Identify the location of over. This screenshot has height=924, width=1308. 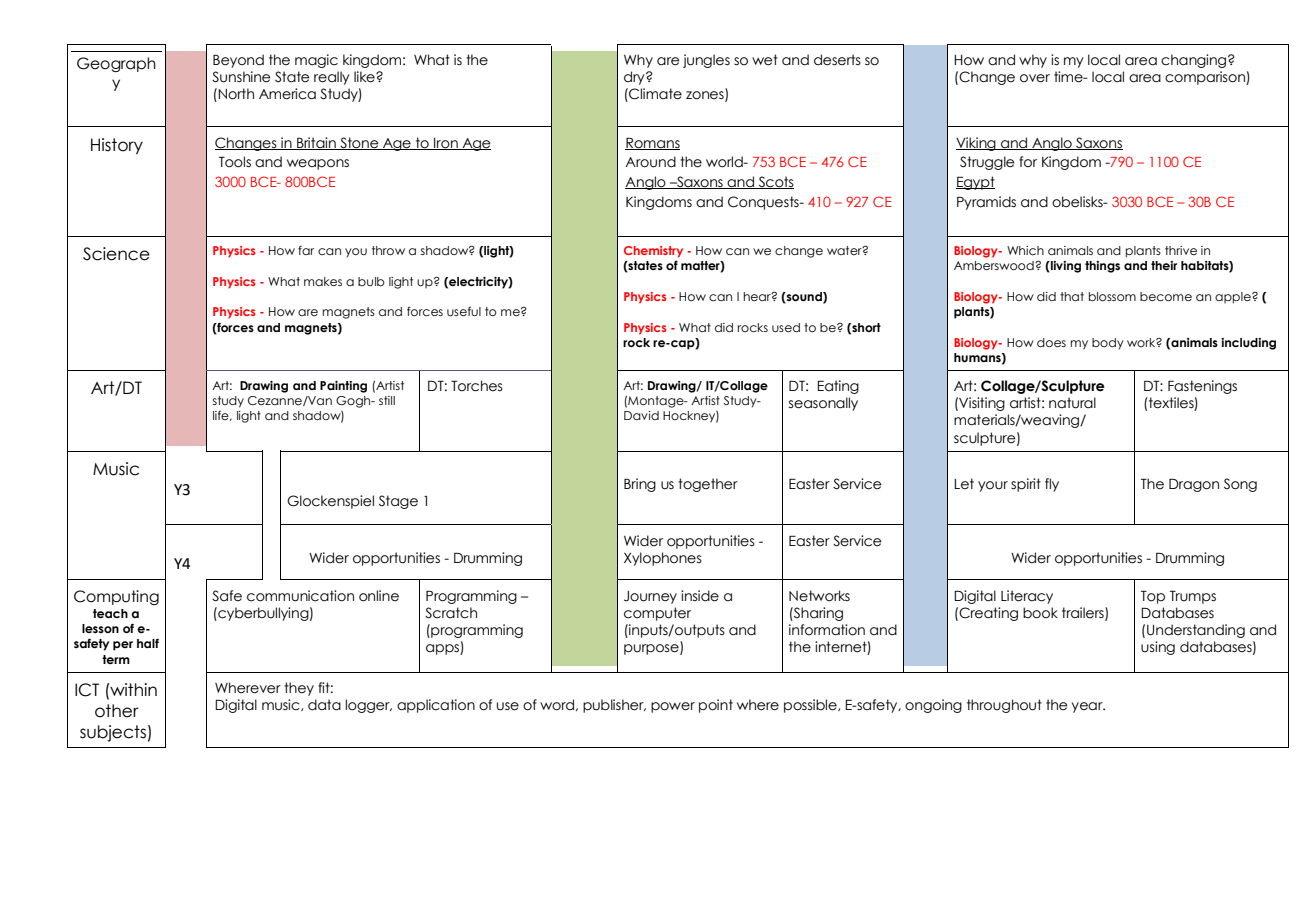
(1035, 78).
